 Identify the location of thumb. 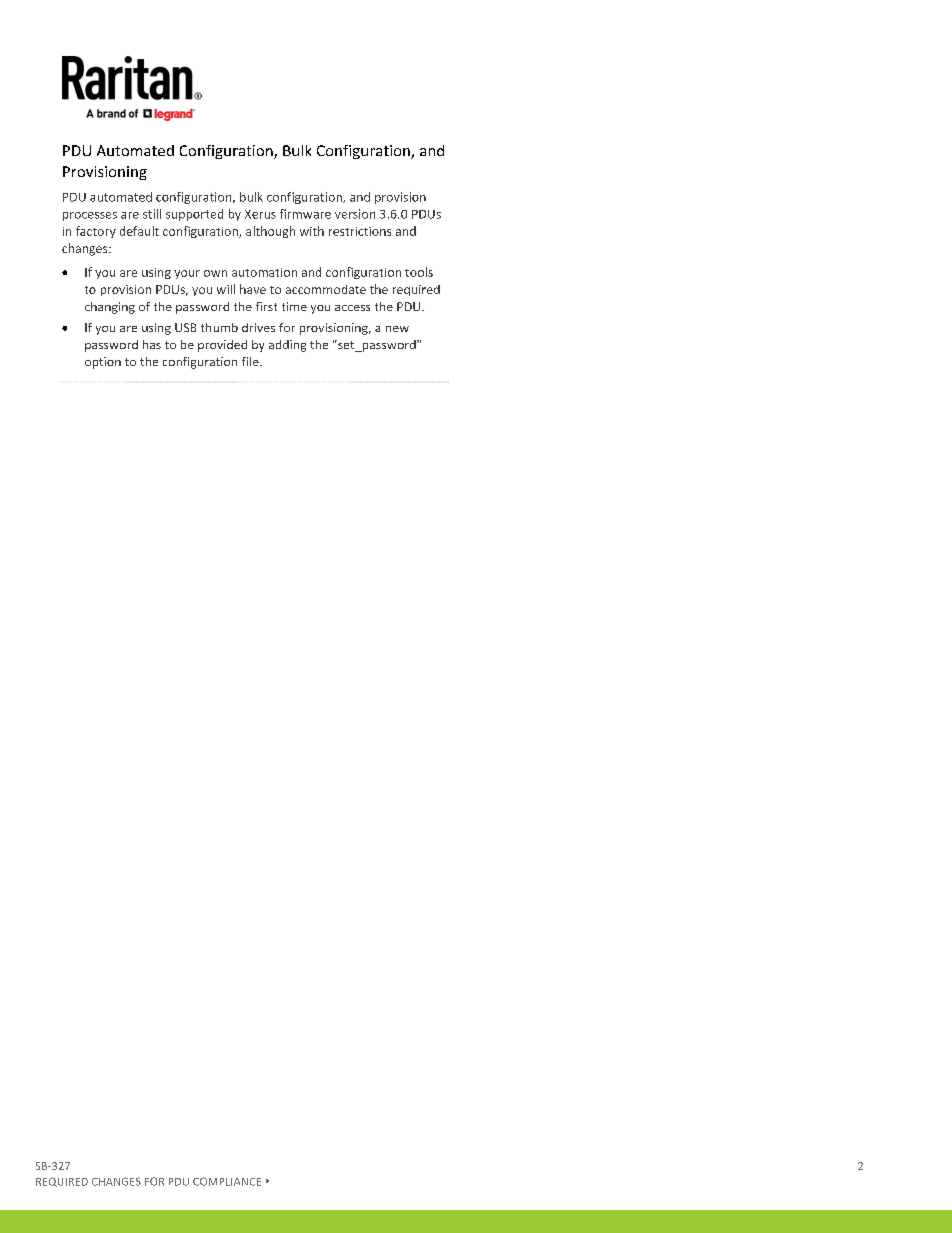
(219, 327).
